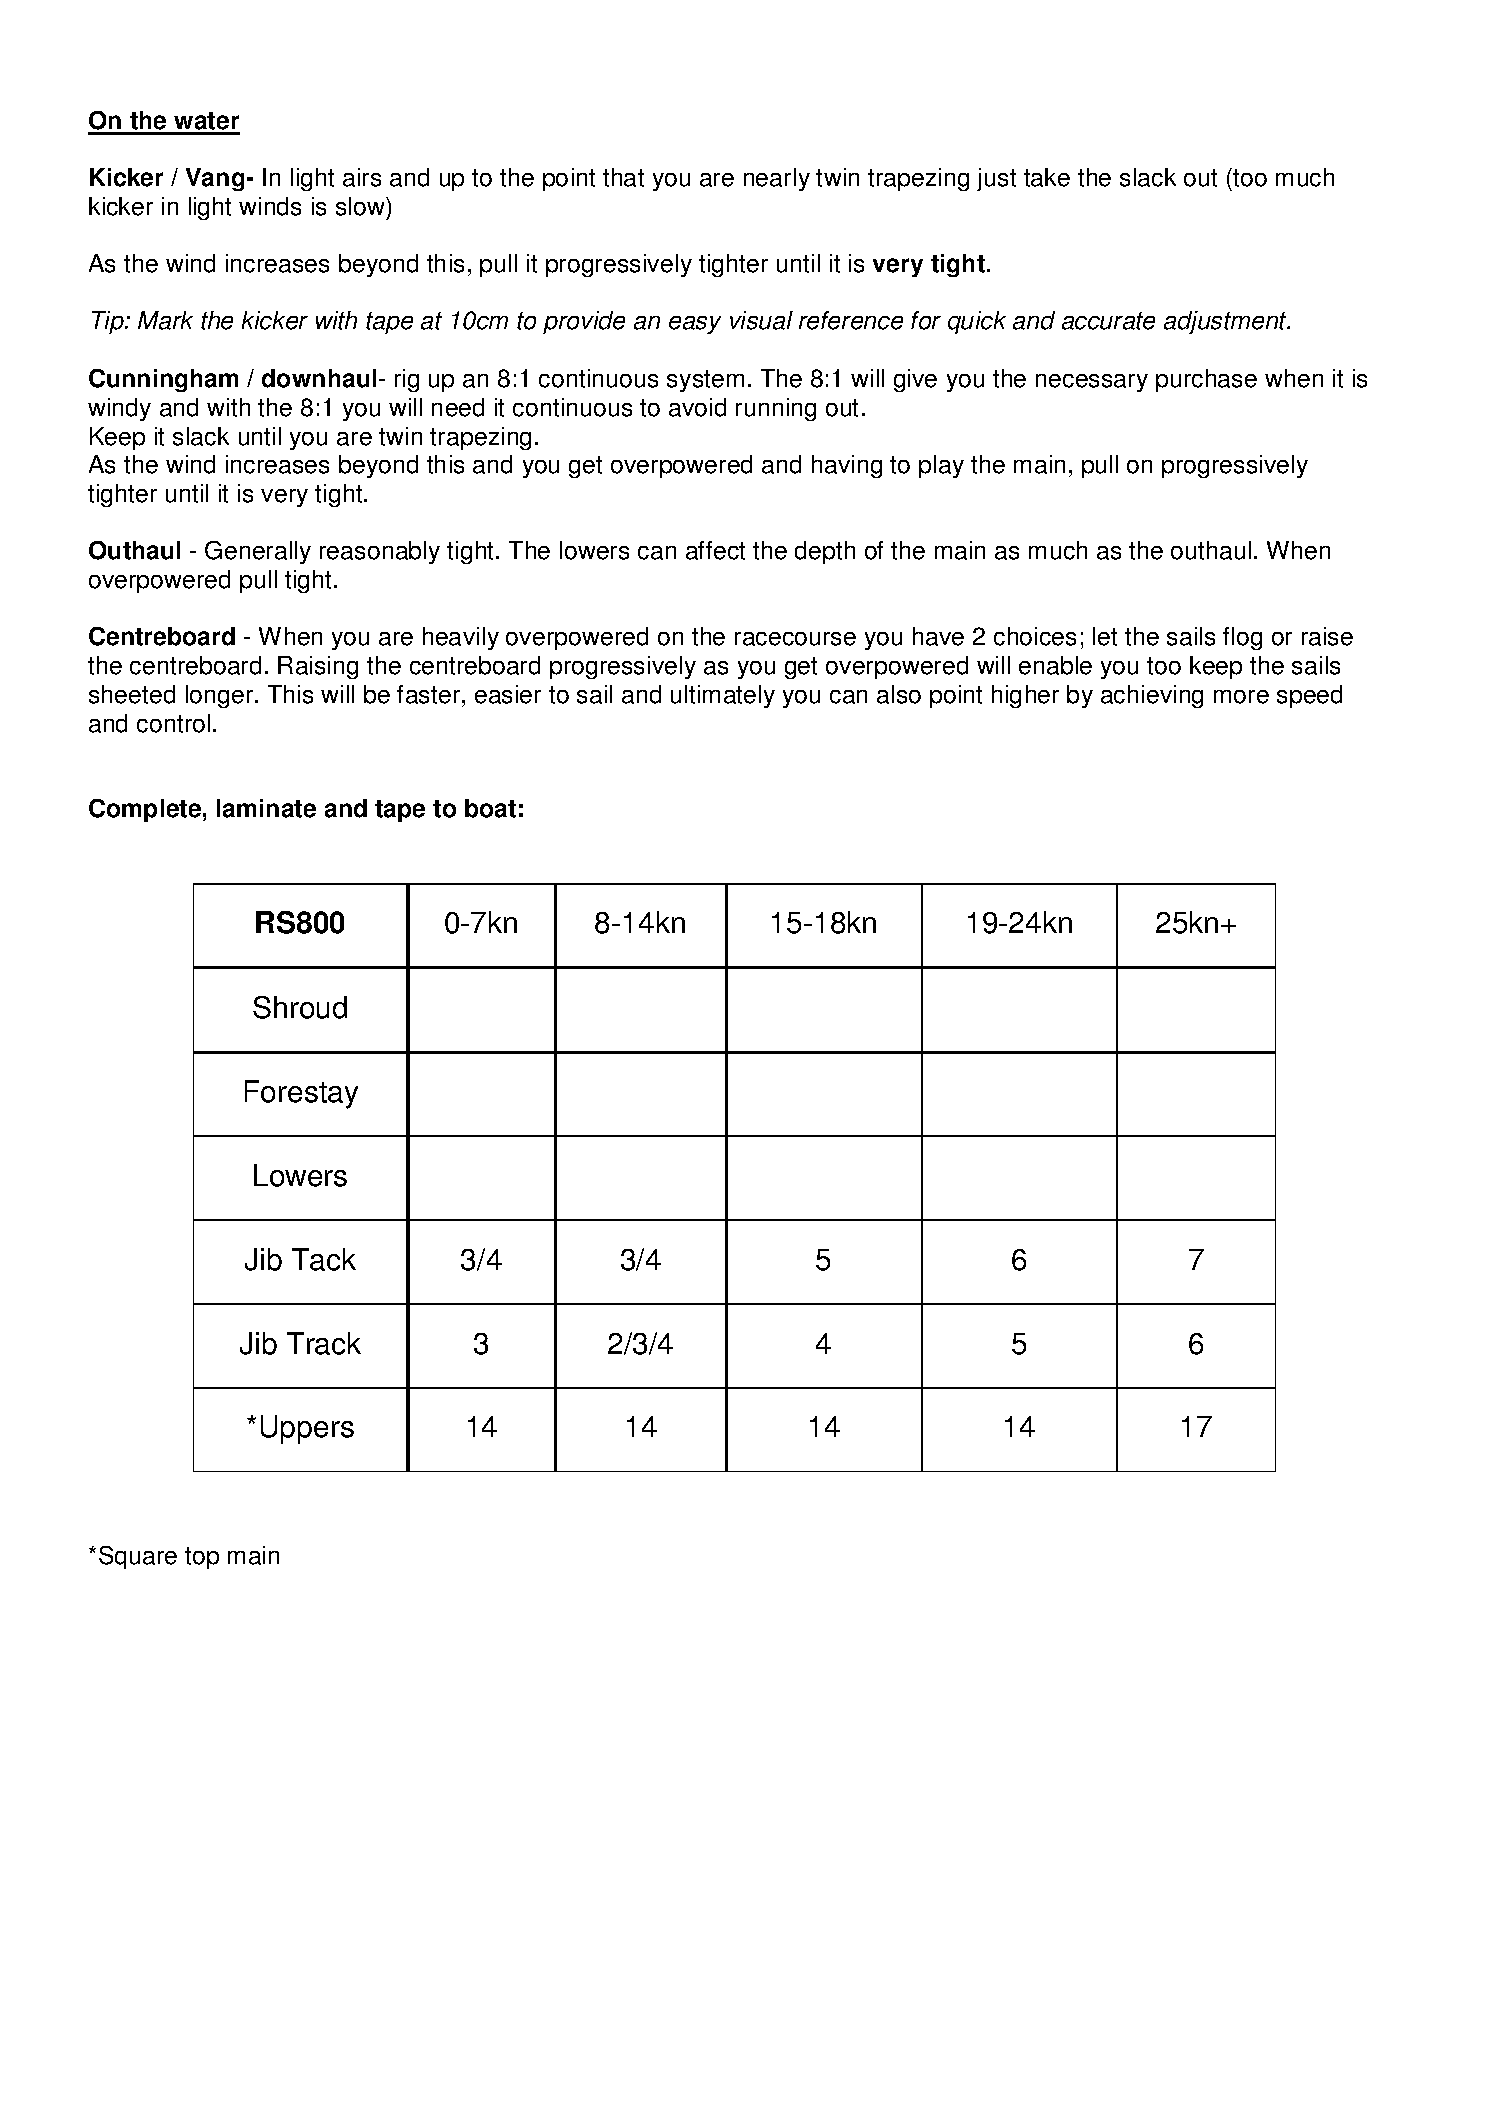 This image has height=2102, width=1486. What do you see at coordinates (307, 1429) in the image?
I see `Uppers` at bounding box center [307, 1429].
